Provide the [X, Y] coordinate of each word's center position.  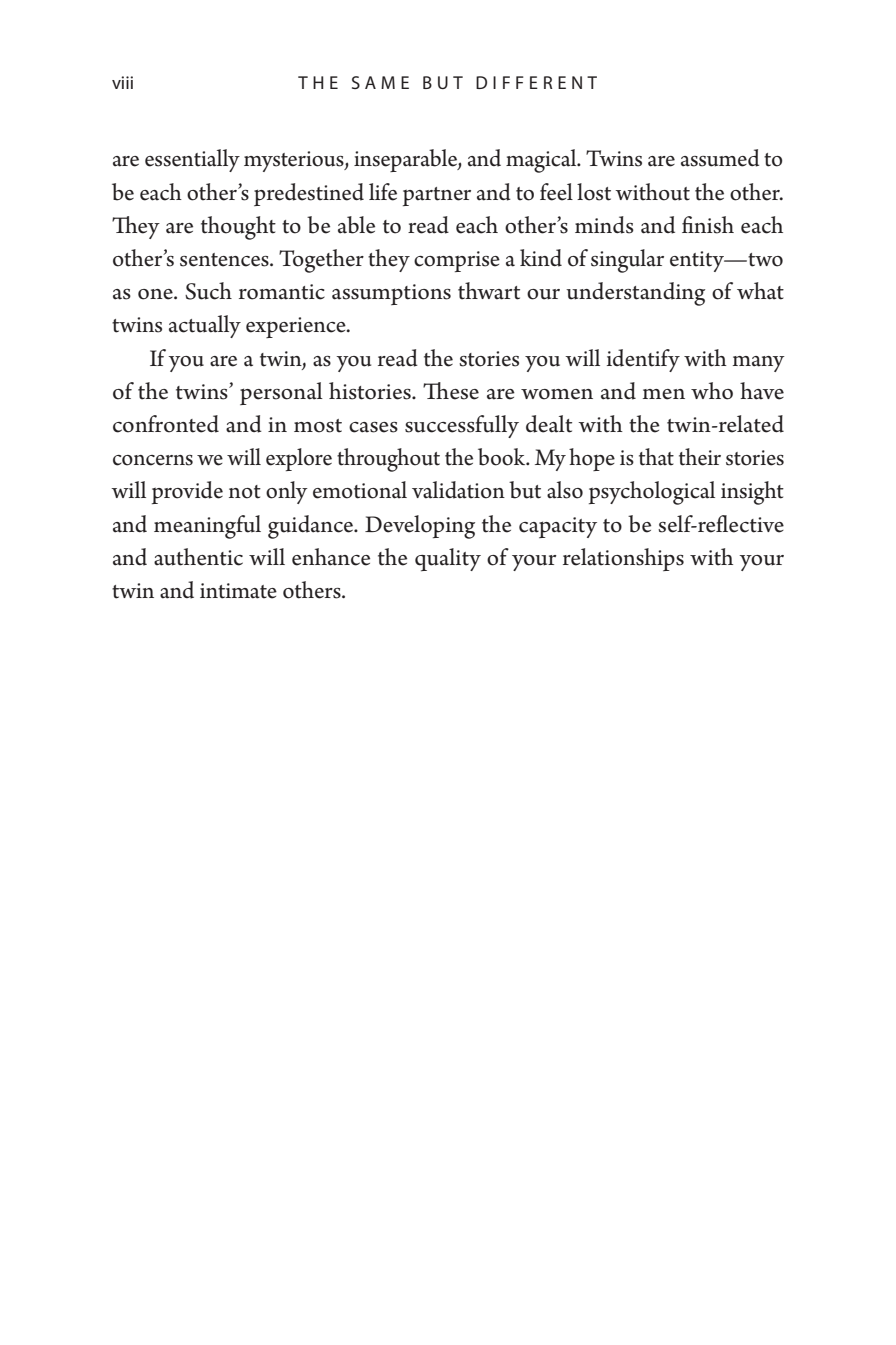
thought [238, 228]
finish [708, 225]
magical [542, 161]
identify [643, 360]
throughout [388, 460]
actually [205, 326]
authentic [198, 557]
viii [122, 82]
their [700, 457]
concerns [153, 460]
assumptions [391, 294]
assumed [720, 158]
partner [437, 196]
